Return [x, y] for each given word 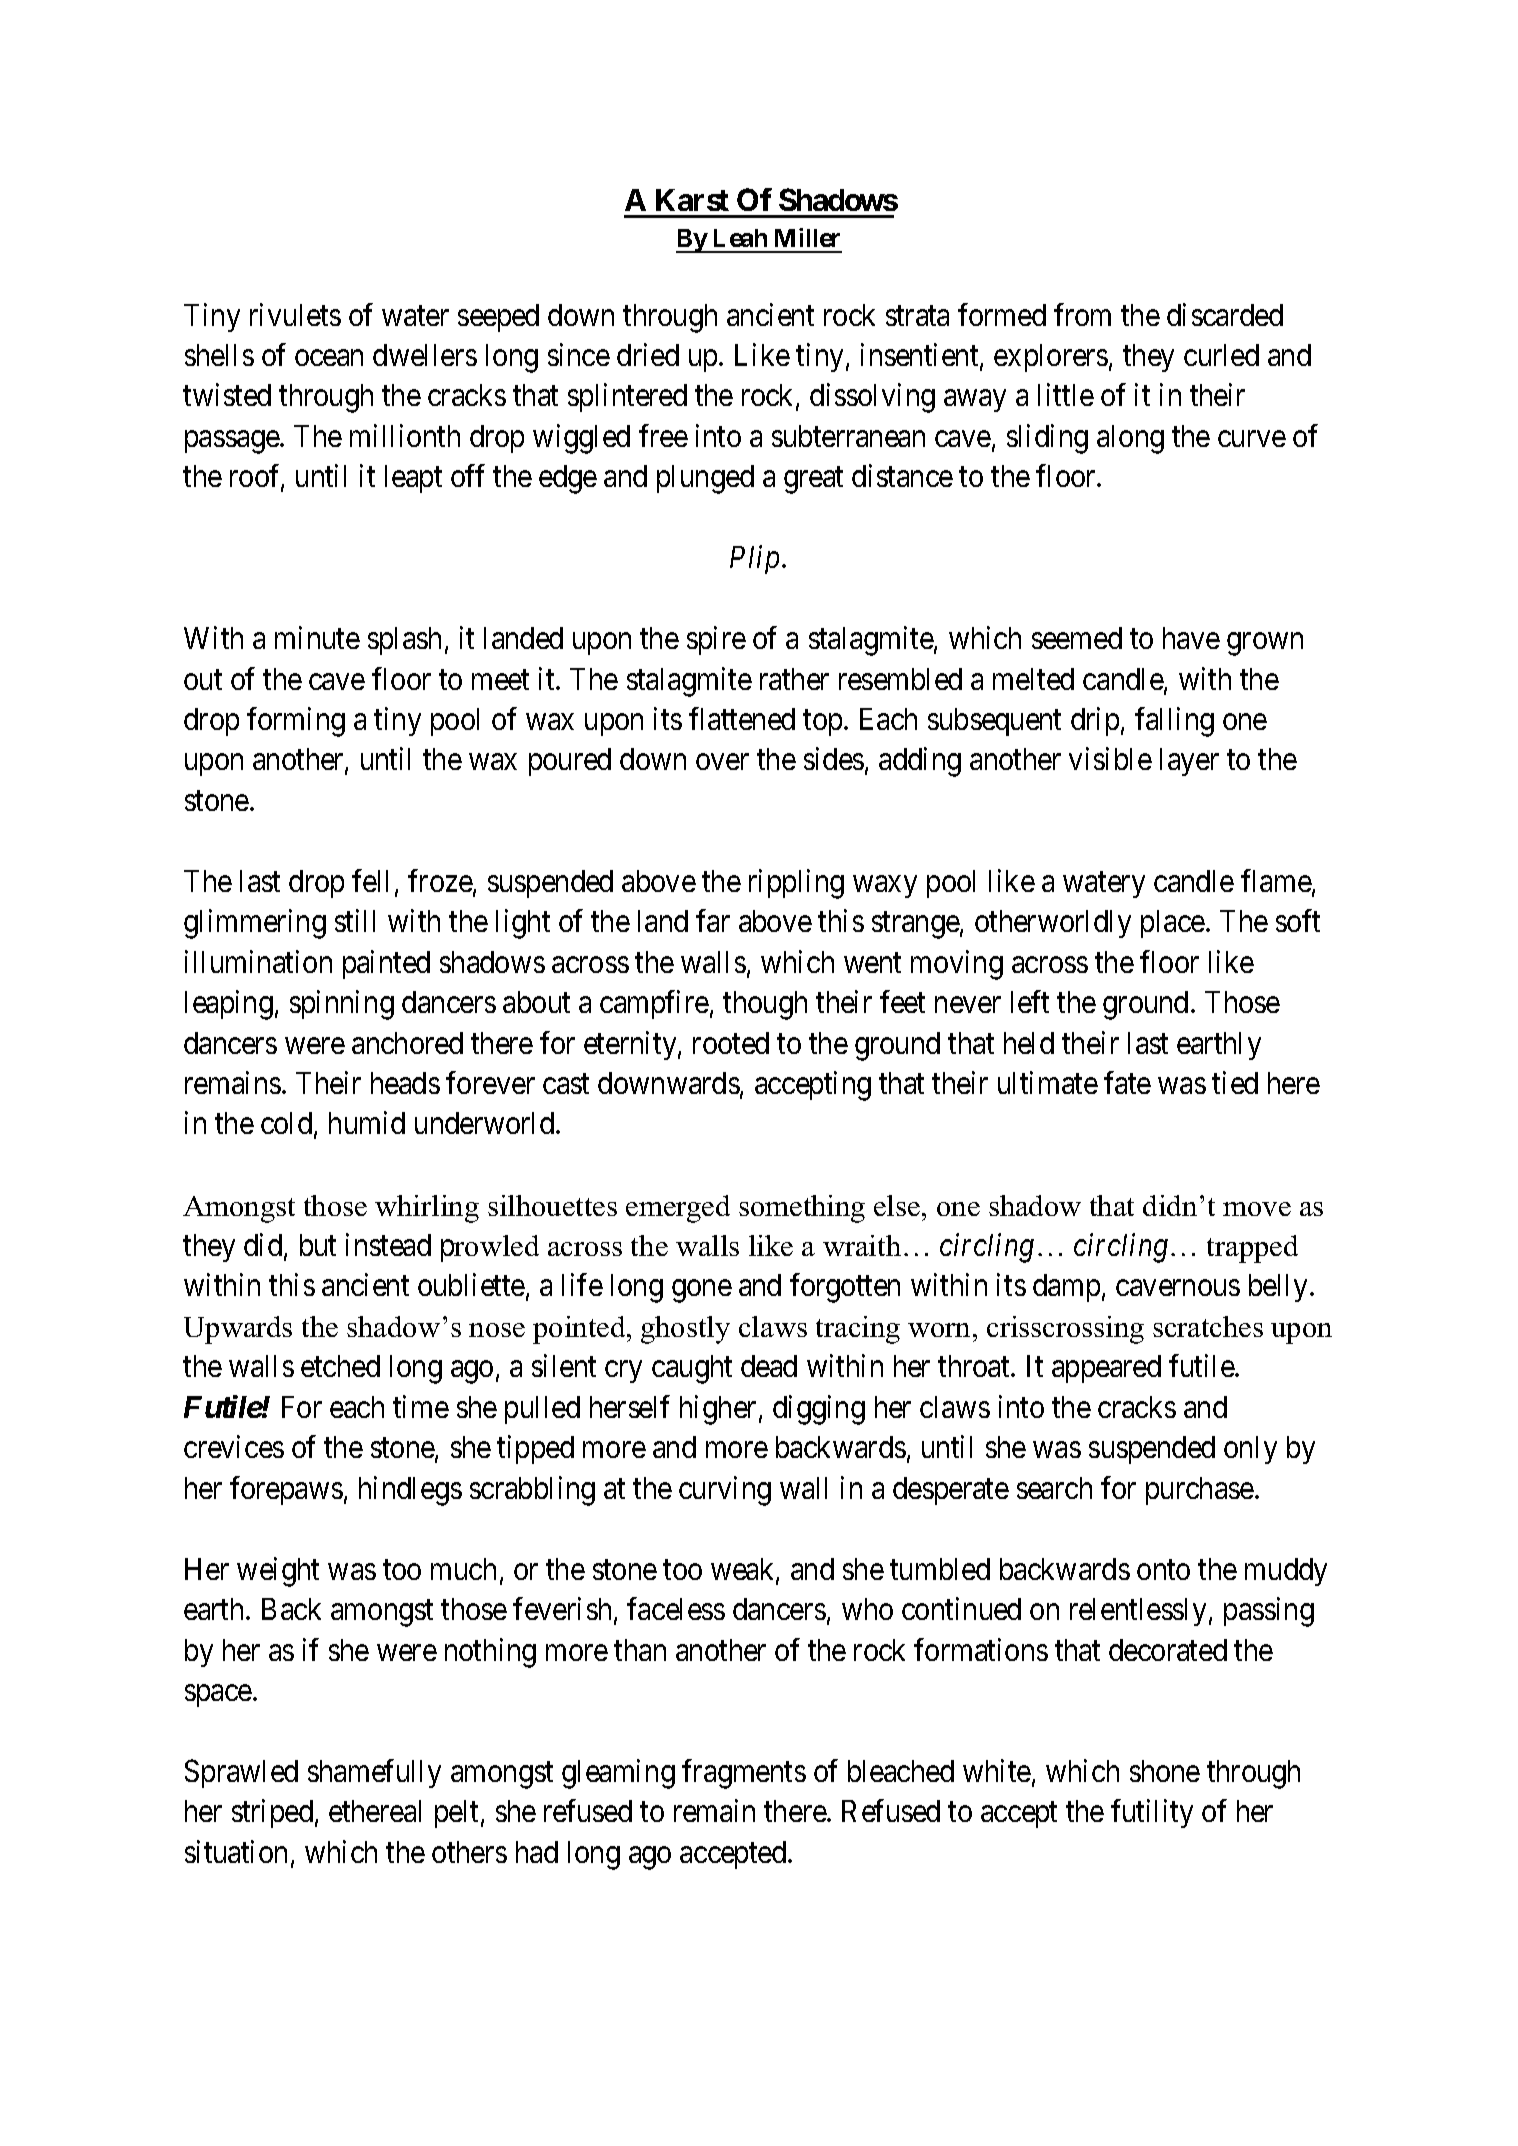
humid [367, 1123]
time [421, 1406]
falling [1174, 722]
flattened [742, 718]
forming [296, 722]
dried [648, 354]
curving [725, 1491]
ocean [329, 358]
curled [1221, 355]
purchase [1200, 1491]
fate [1127, 1082]
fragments [744, 1774]
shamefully [374, 1773]
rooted [731, 1043]
